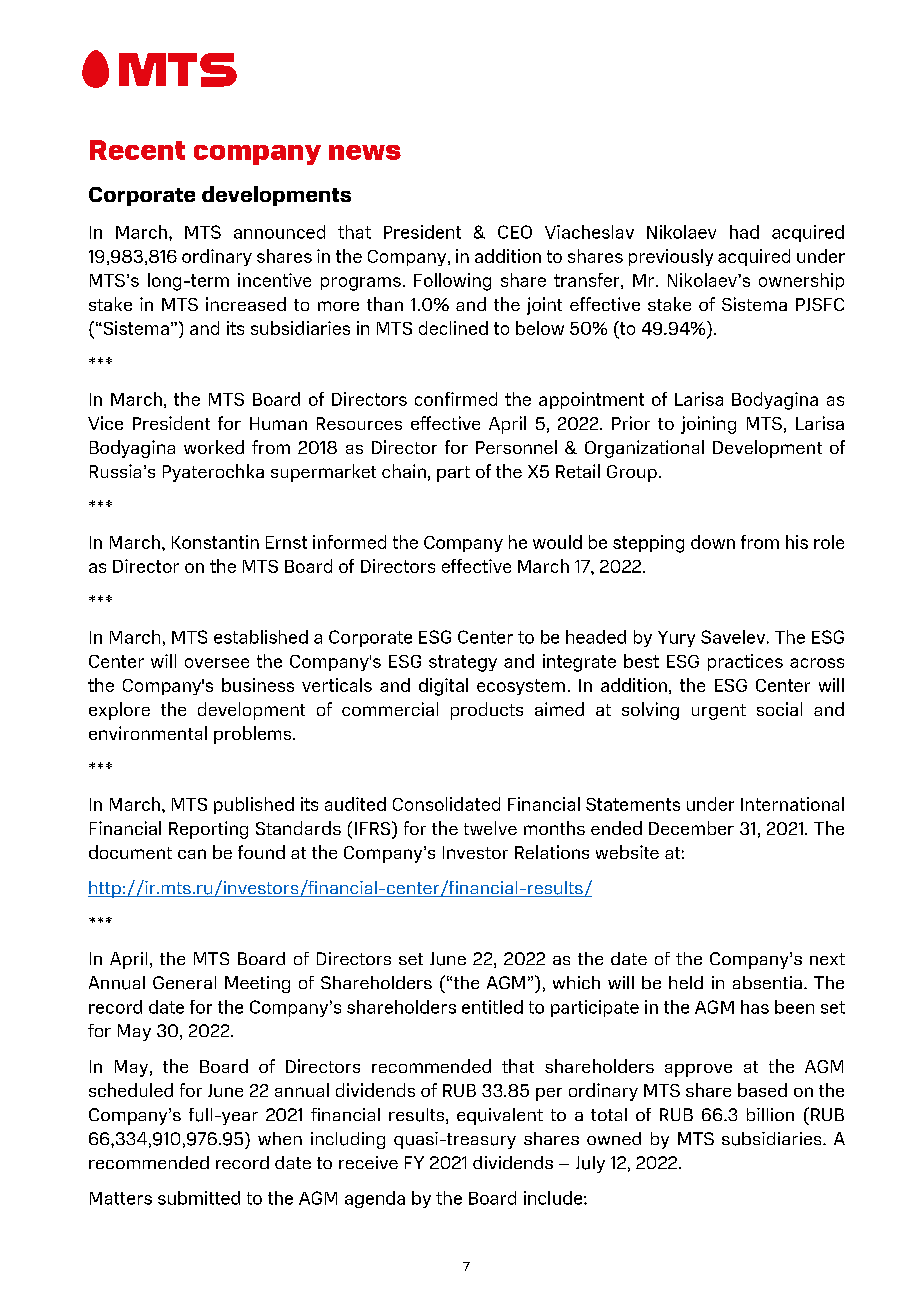  Describe the element at coordinates (137, 150) in the page. I see `Recent` at that location.
